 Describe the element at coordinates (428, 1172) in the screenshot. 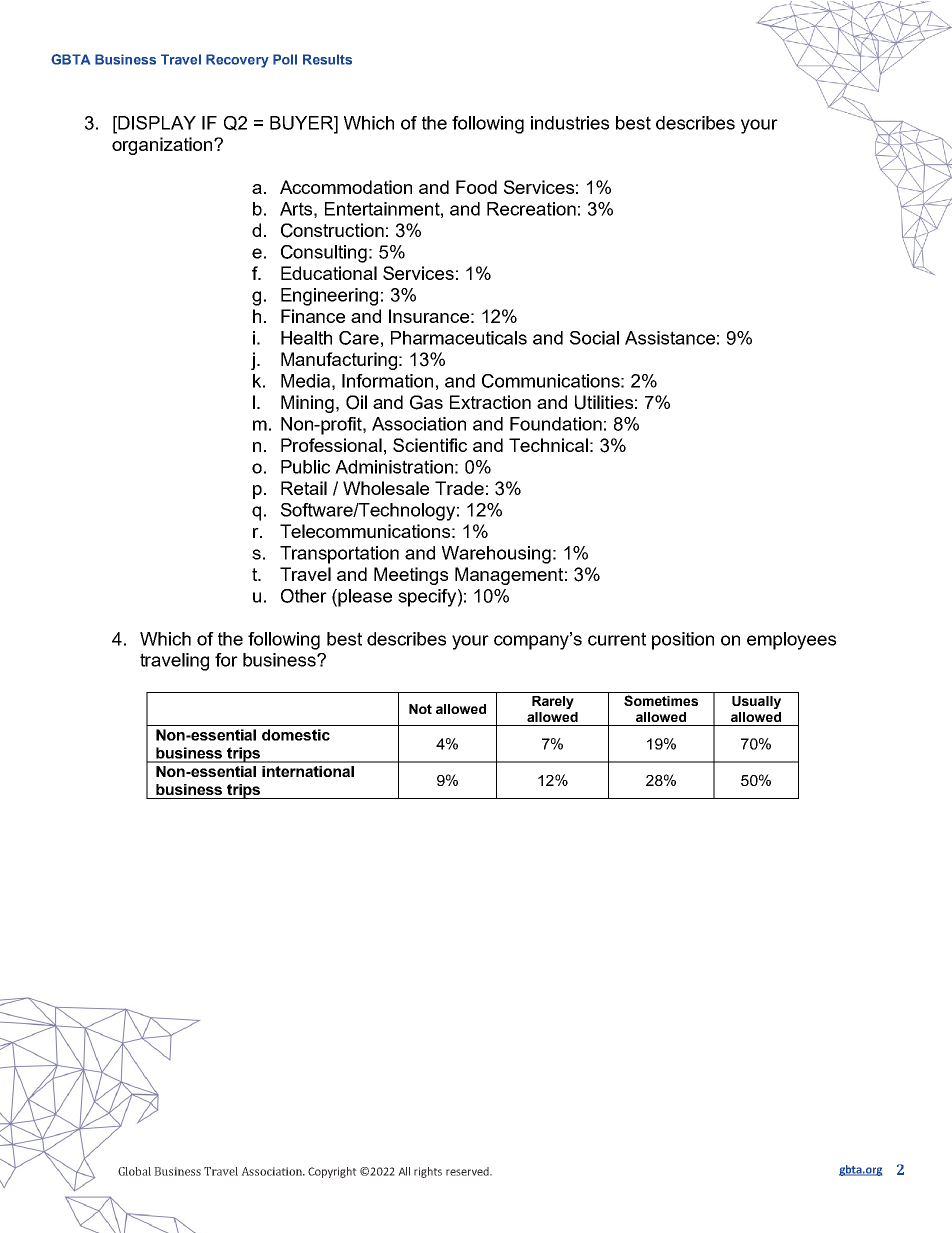

I see `rights` at that location.
